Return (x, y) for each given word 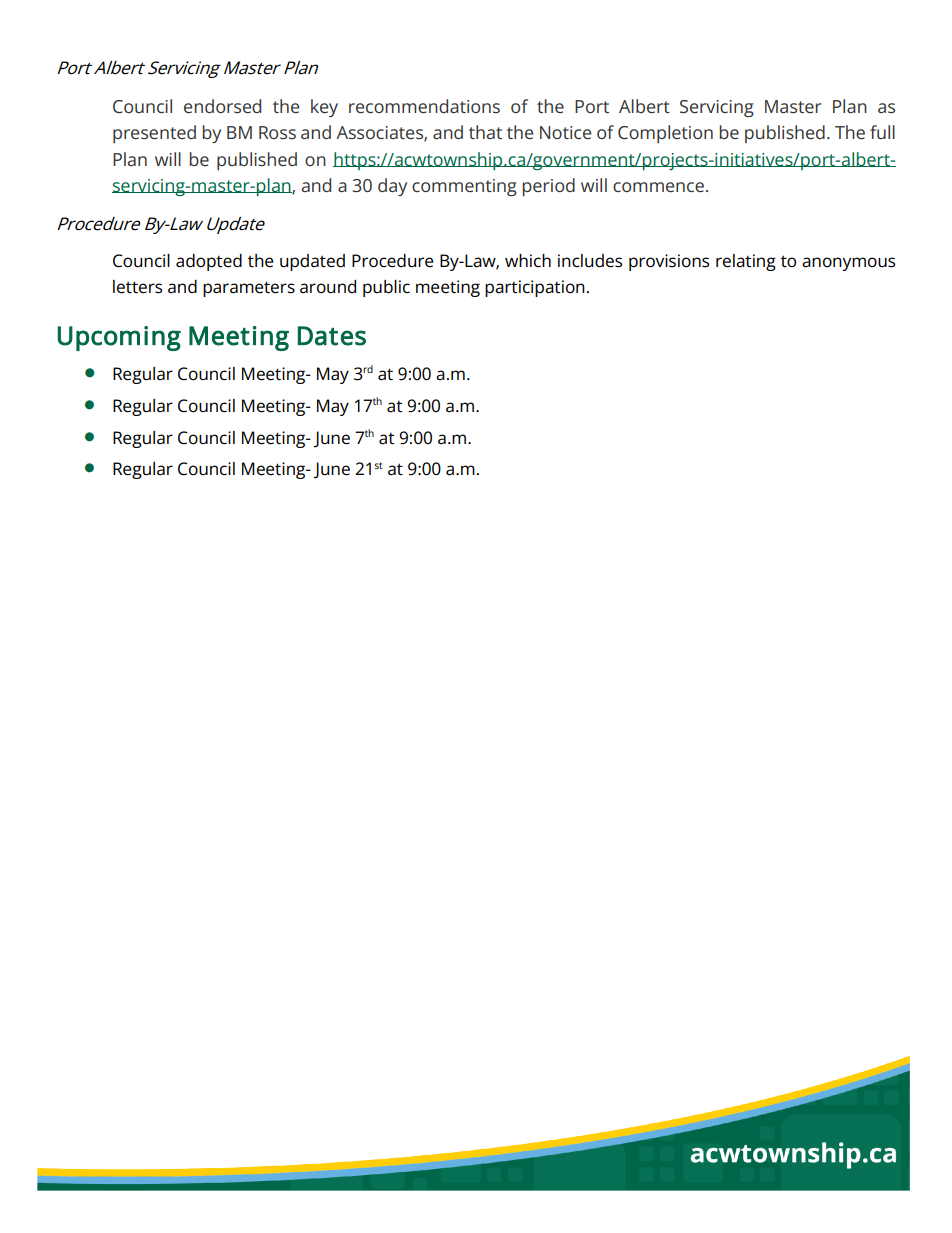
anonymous (848, 264)
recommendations (424, 106)
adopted (209, 262)
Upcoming (119, 338)
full (882, 132)
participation (535, 288)
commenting (464, 187)
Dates (332, 336)
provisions (669, 262)
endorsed (222, 106)
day (392, 187)
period (549, 187)
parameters (249, 289)
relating (746, 262)
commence (658, 187)
